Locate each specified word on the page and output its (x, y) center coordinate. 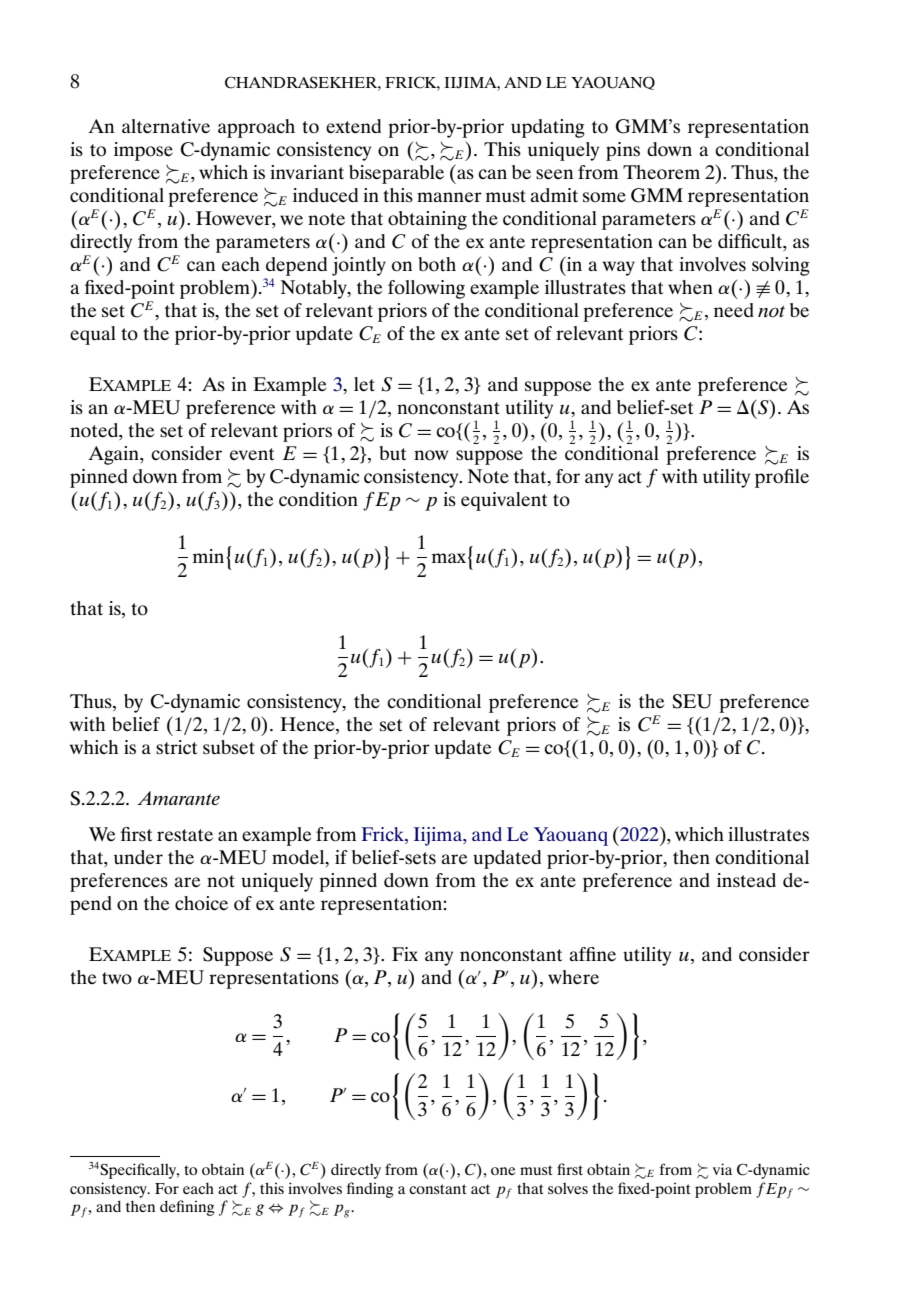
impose (143, 151)
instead (746, 880)
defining (187, 1208)
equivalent (504, 501)
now (431, 455)
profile (782, 478)
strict (176, 747)
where (573, 977)
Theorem (661, 172)
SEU (692, 701)
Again (114, 455)
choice (201, 903)
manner (449, 197)
